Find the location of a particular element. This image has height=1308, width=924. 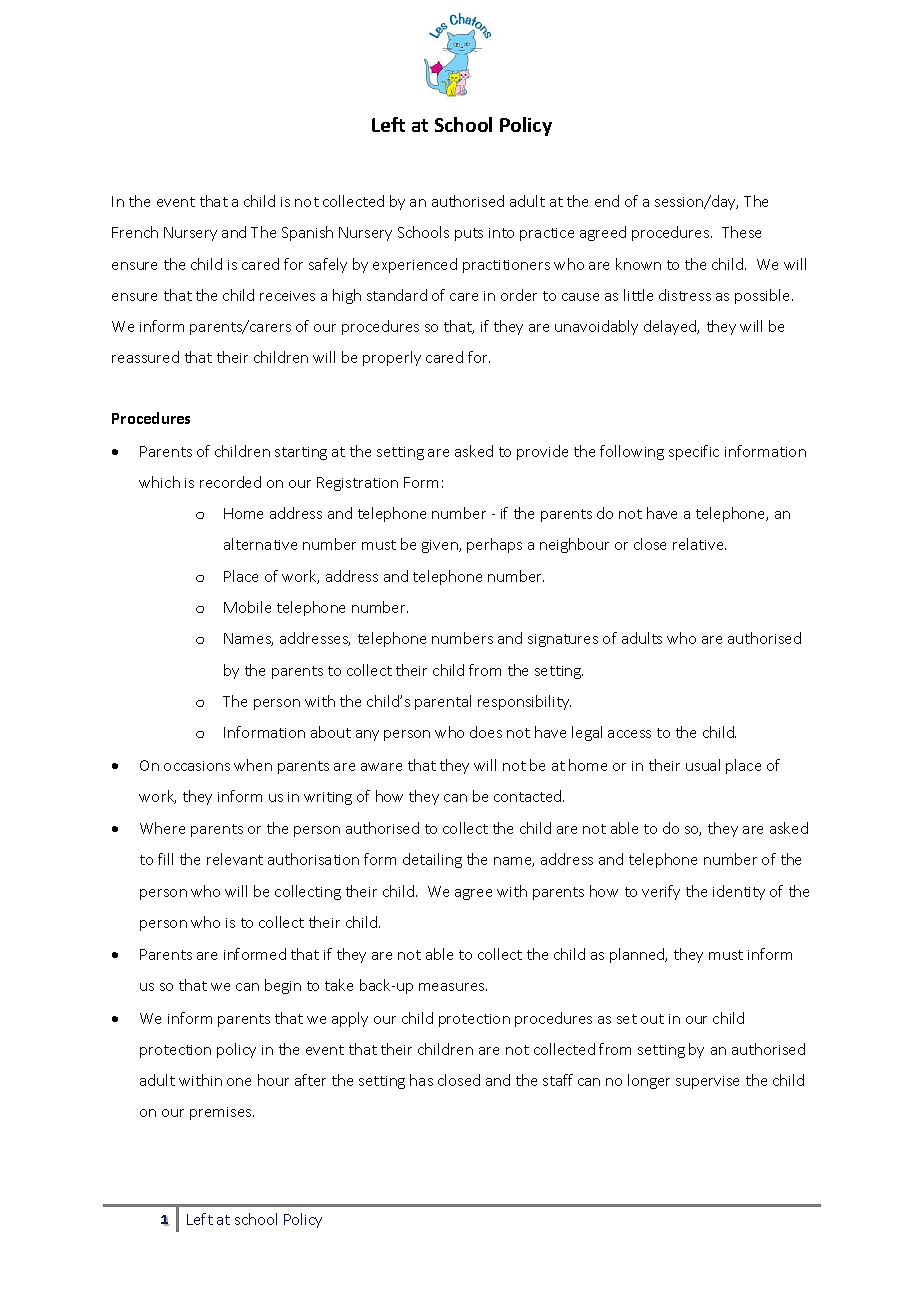

reassured is located at coordinates (145, 357).
